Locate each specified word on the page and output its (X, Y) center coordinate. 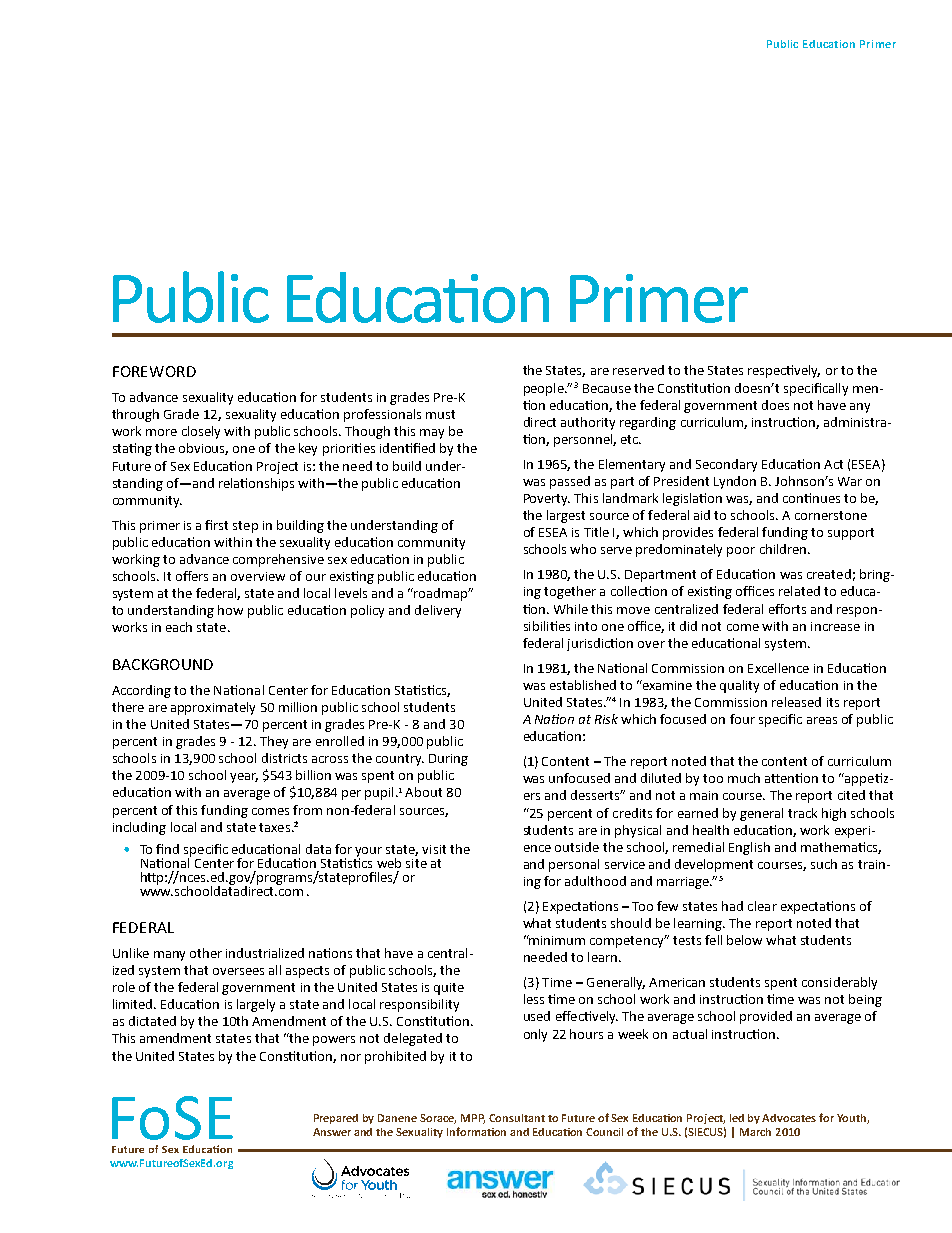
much (744, 778)
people (545, 389)
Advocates (789, 1118)
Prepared (336, 1119)
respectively (784, 371)
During (448, 760)
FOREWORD (154, 371)
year (244, 778)
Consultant (517, 1118)
